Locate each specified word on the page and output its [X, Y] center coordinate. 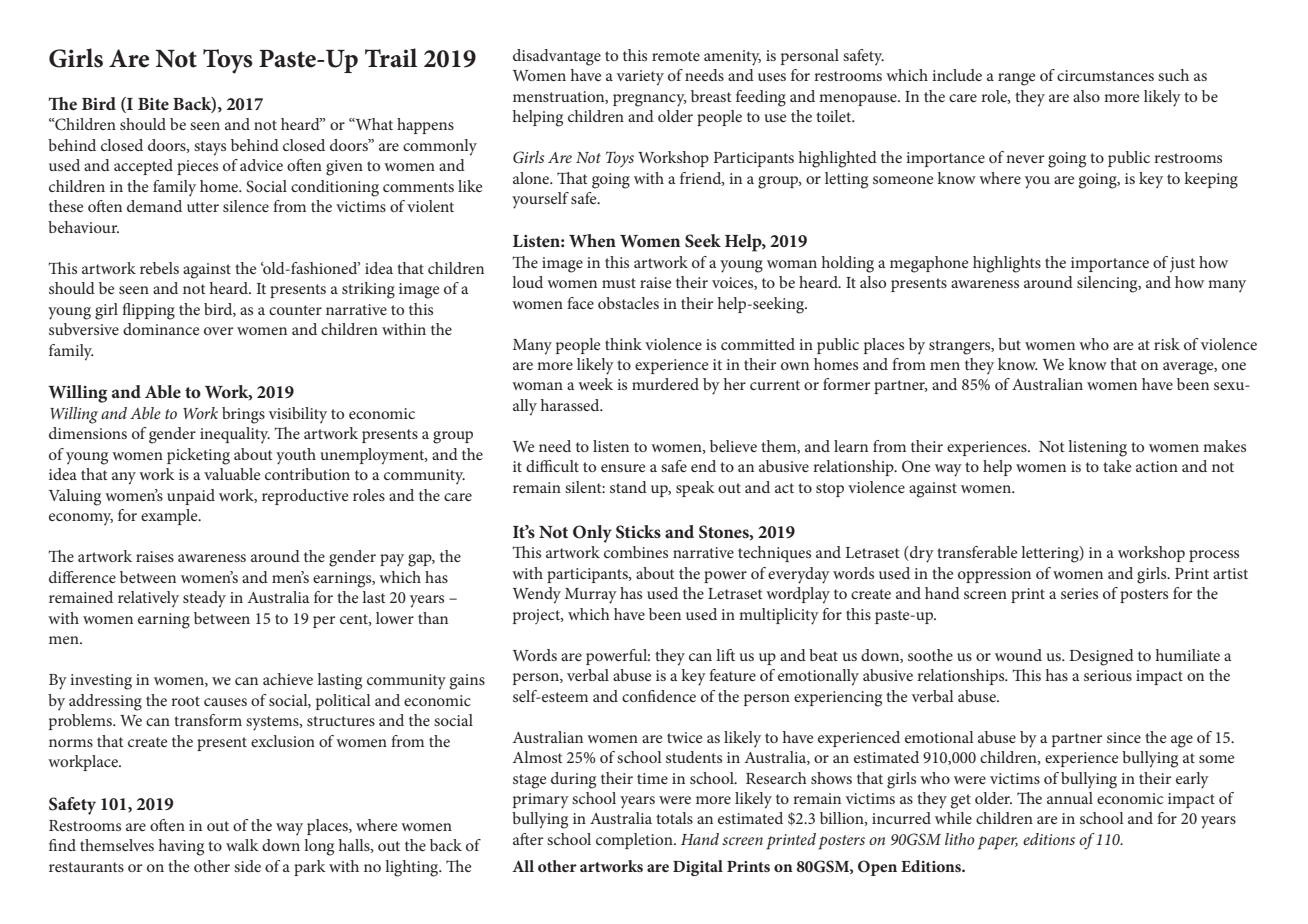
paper [998, 843]
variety [640, 78]
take [1117, 466]
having [181, 847]
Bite [153, 104]
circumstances [1105, 75]
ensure [623, 468]
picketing [198, 456]
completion [635, 841]
